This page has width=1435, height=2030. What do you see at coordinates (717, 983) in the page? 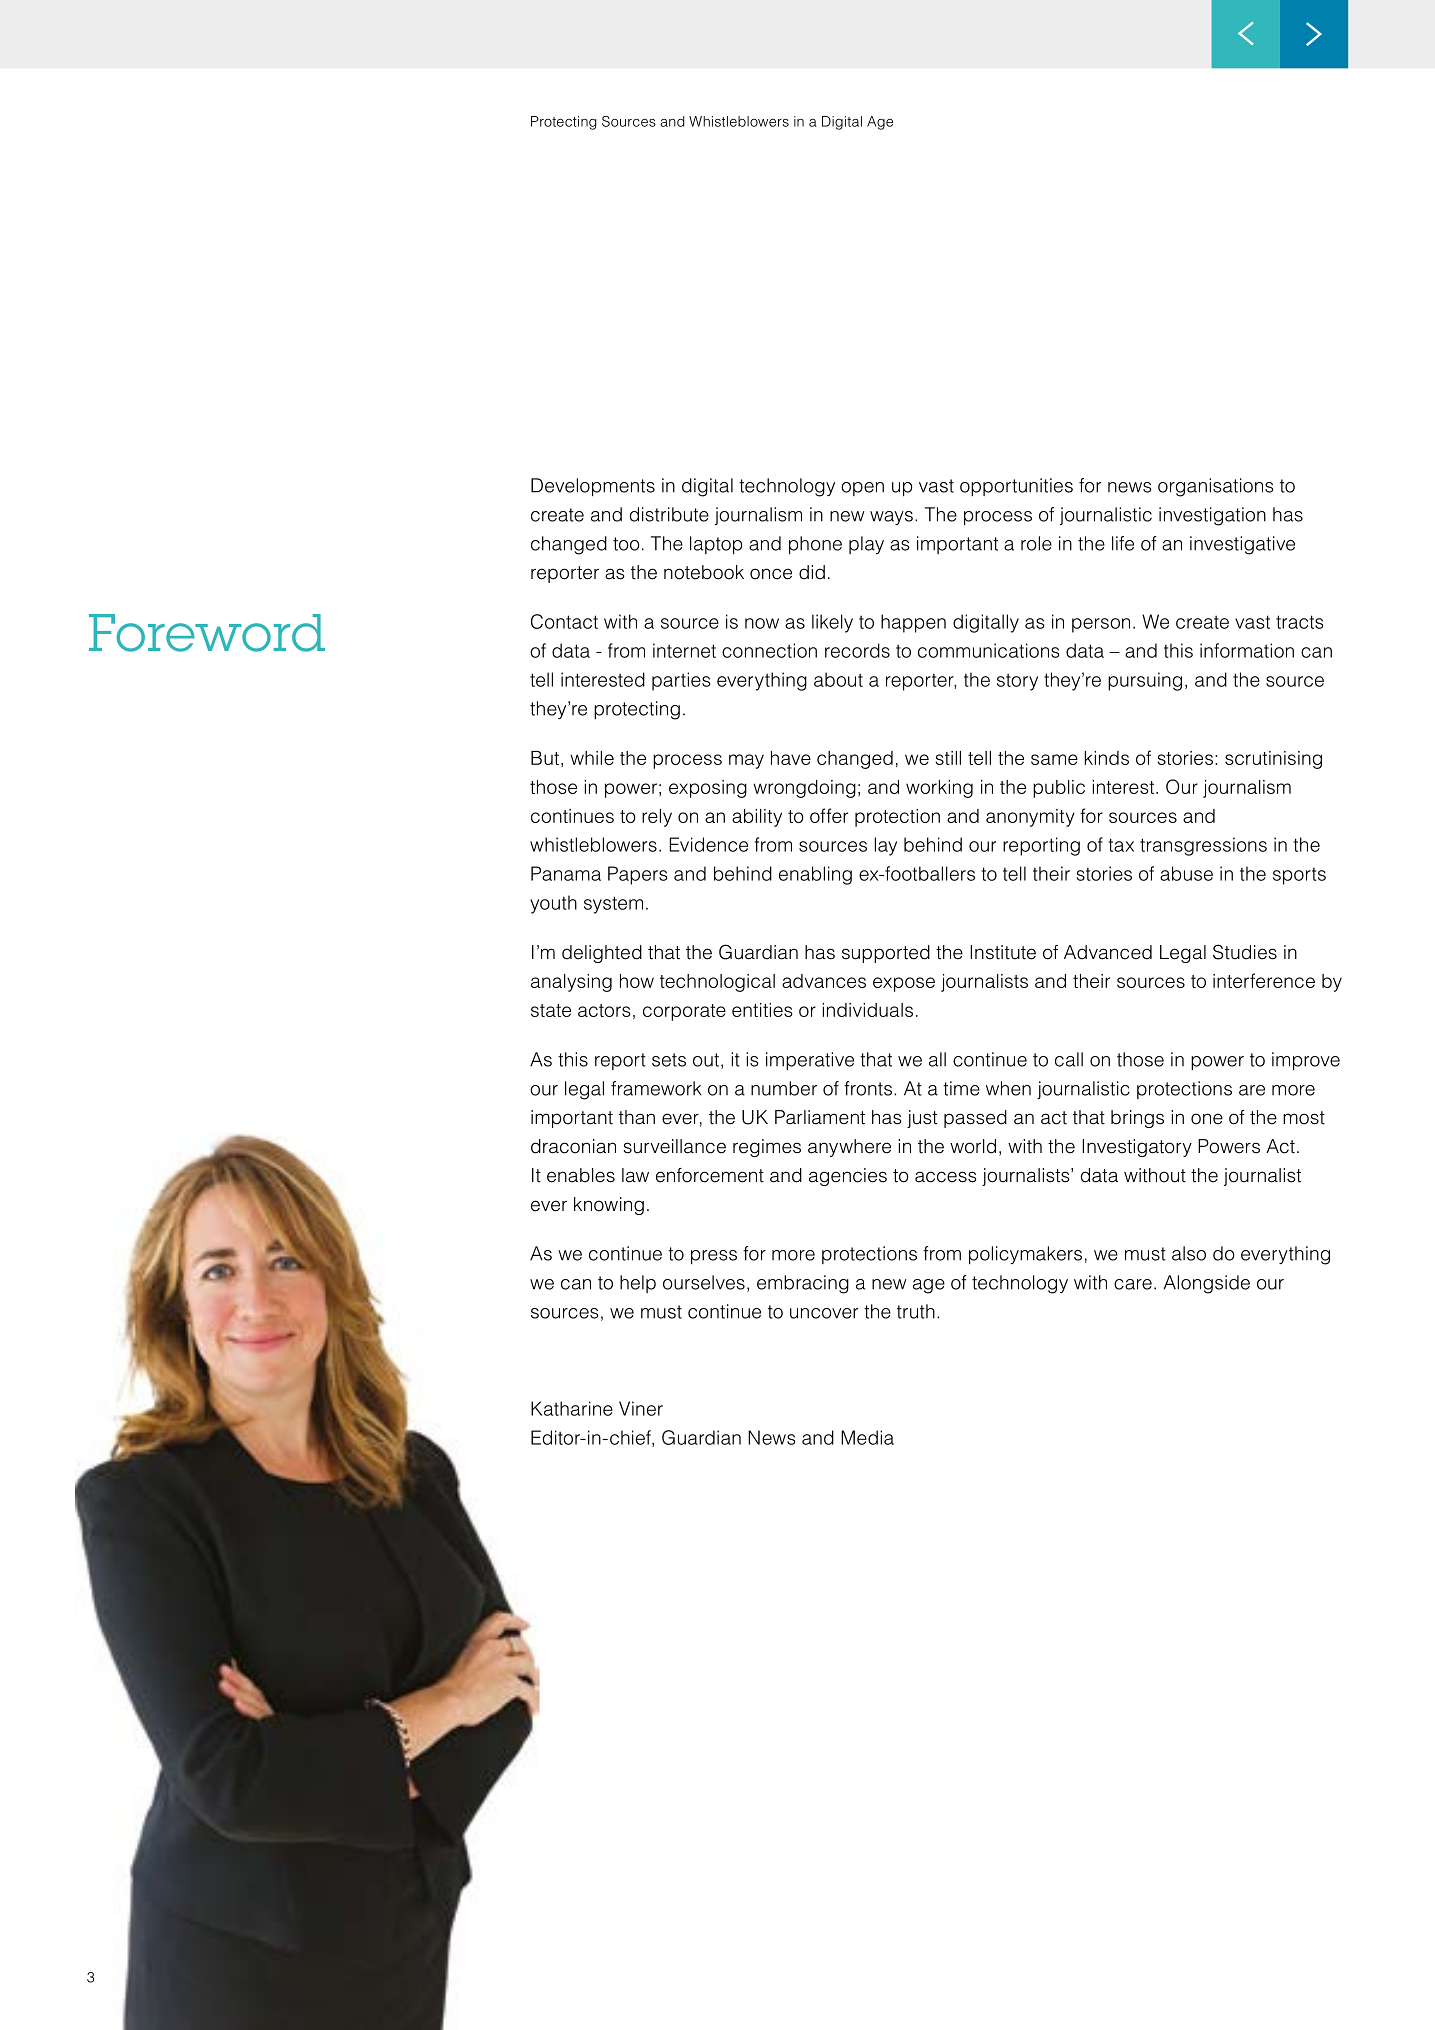
I see `technological` at bounding box center [717, 983].
